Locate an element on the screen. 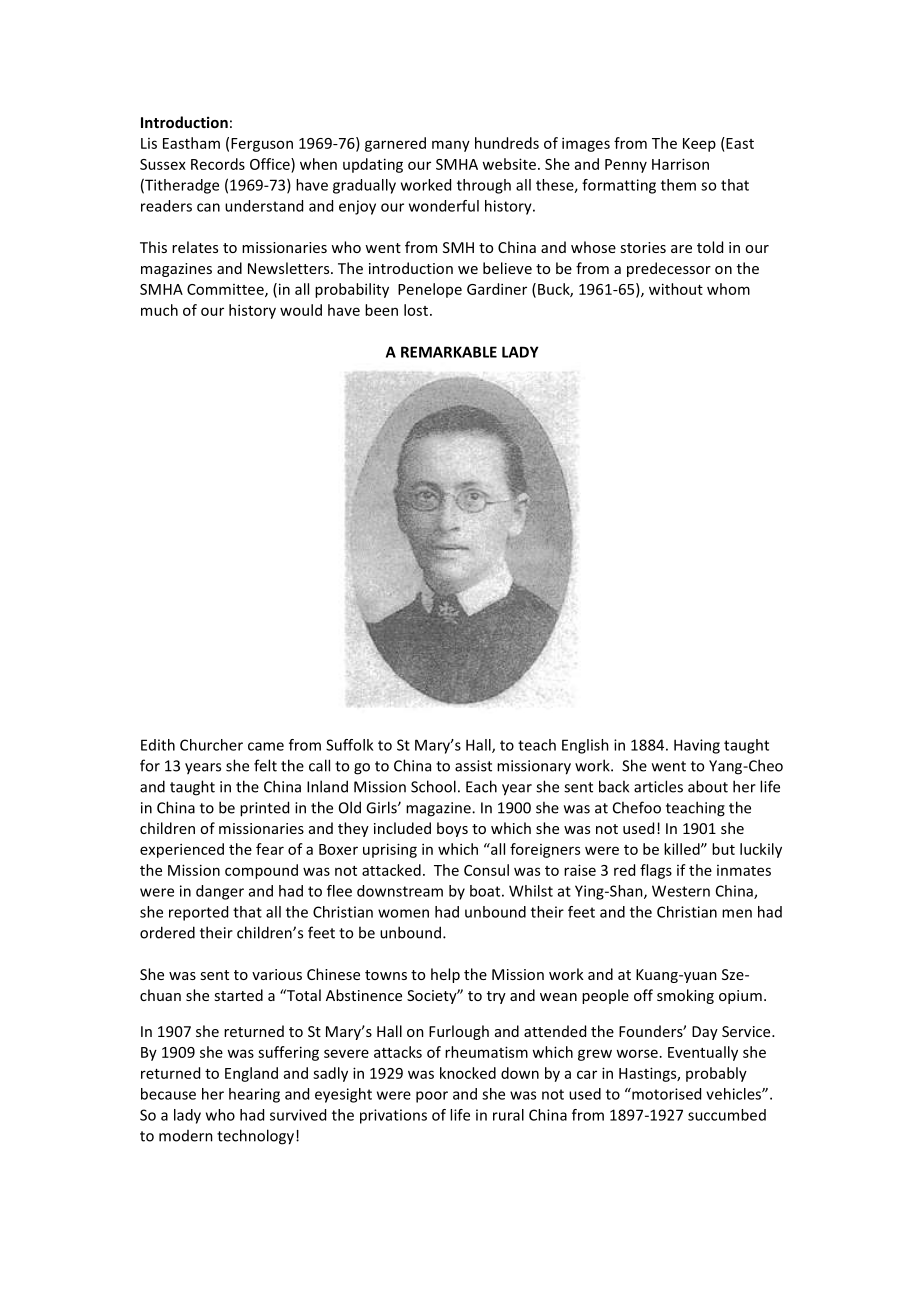 The width and height of the screenshot is (924, 1308). Western is located at coordinates (681, 891).
